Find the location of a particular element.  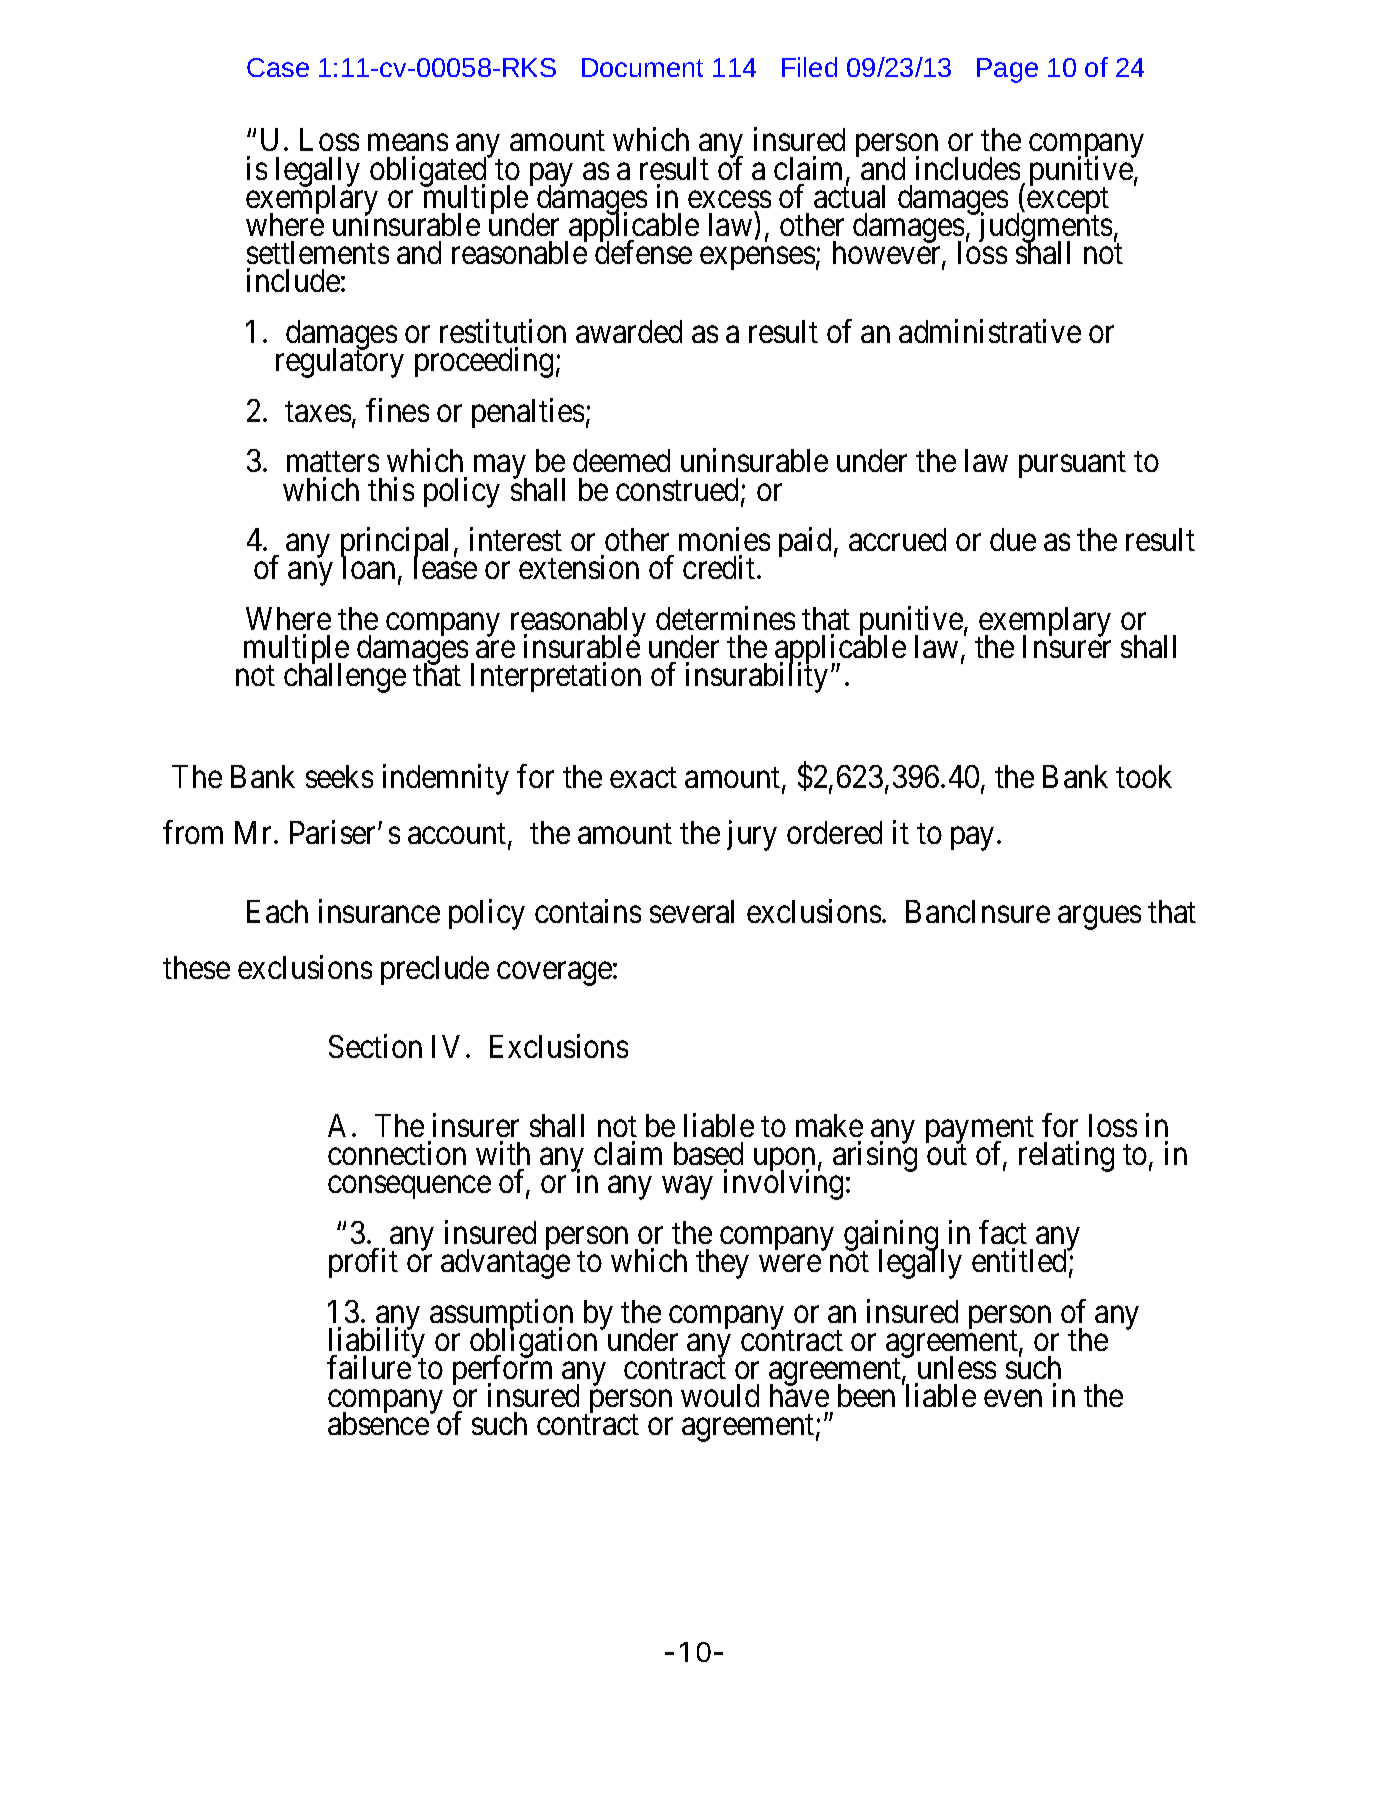

exact is located at coordinates (643, 777).
